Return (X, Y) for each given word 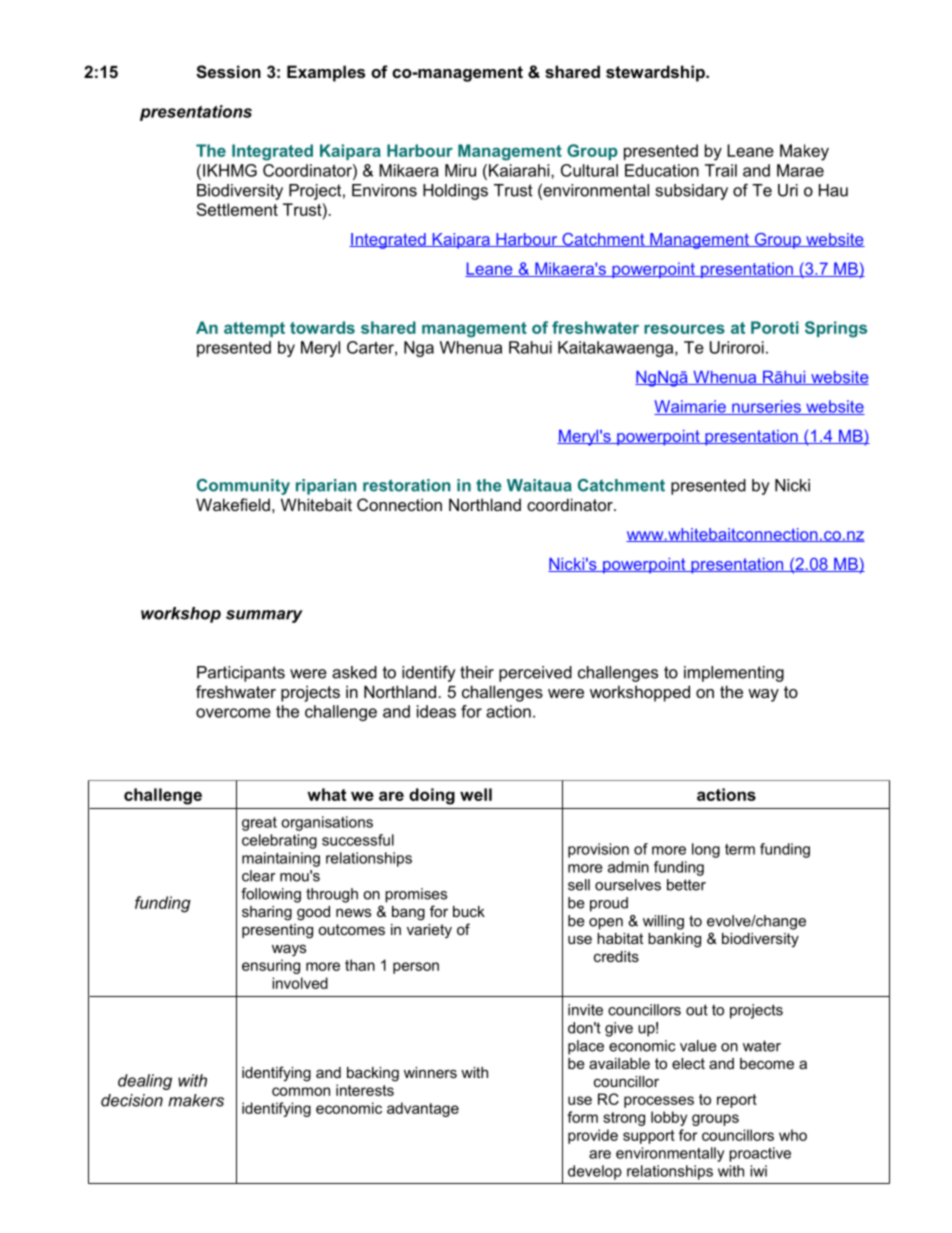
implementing (734, 674)
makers (196, 1100)
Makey (804, 152)
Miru (460, 170)
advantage (423, 1109)
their (477, 672)
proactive (760, 1154)
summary (264, 616)
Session (228, 72)
